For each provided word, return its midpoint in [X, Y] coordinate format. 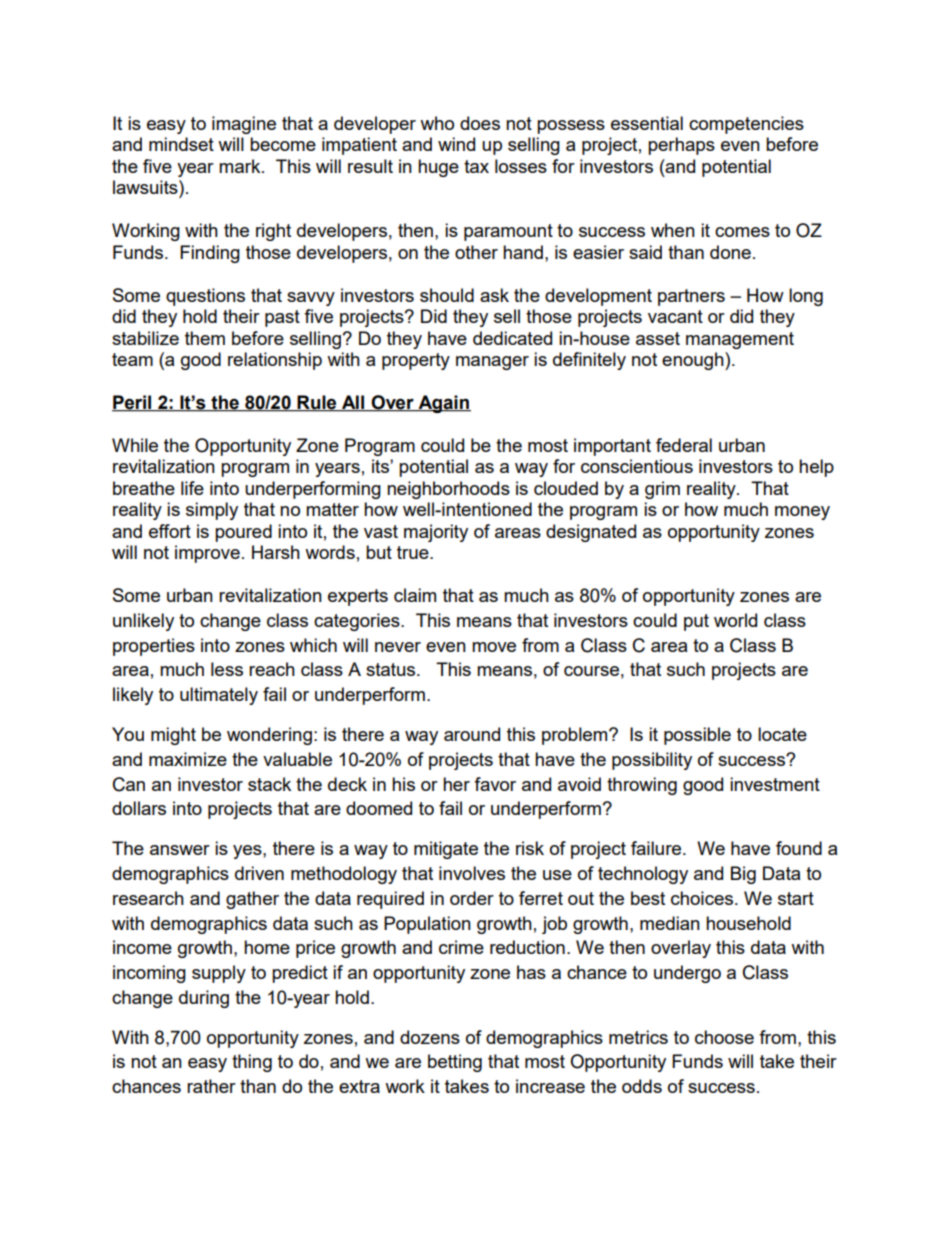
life [192, 488]
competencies [746, 125]
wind [456, 144]
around [472, 734]
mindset [181, 144]
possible [697, 736]
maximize [188, 759]
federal [684, 445]
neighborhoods [448, 490]
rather [211, 1086]
